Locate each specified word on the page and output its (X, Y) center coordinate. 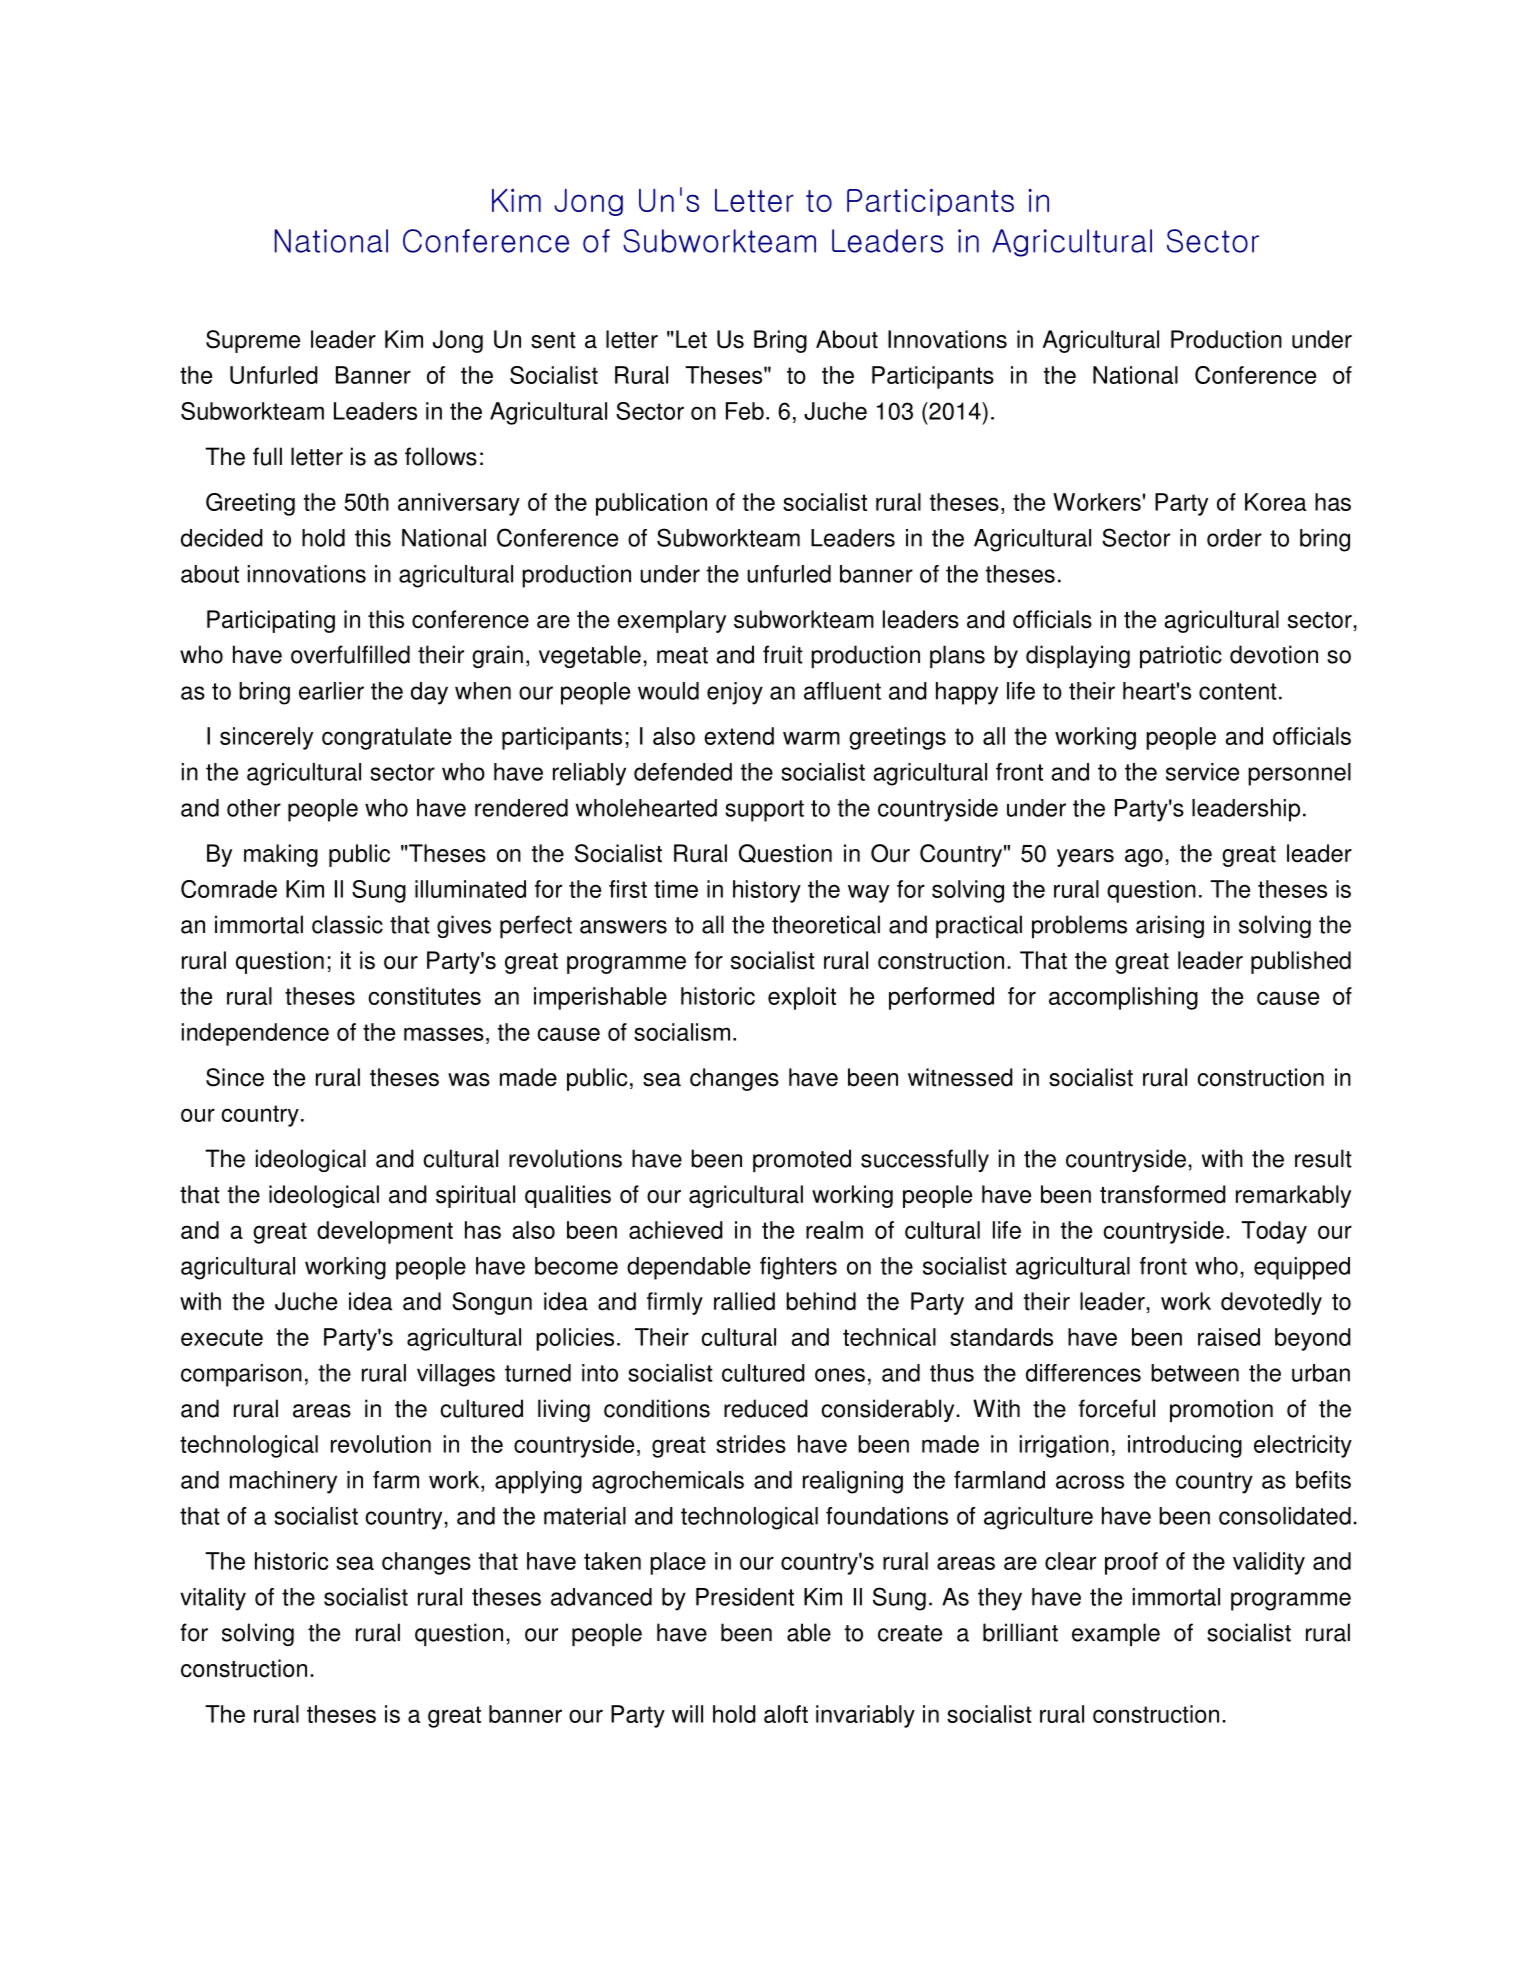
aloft (786, 1714)
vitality (213, 1599)
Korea (1275, 502)
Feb (745, 411)
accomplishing (1123, 998)
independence (255, 1034)
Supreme (253, 341)
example (1116, 1634)
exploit (802, 998)
